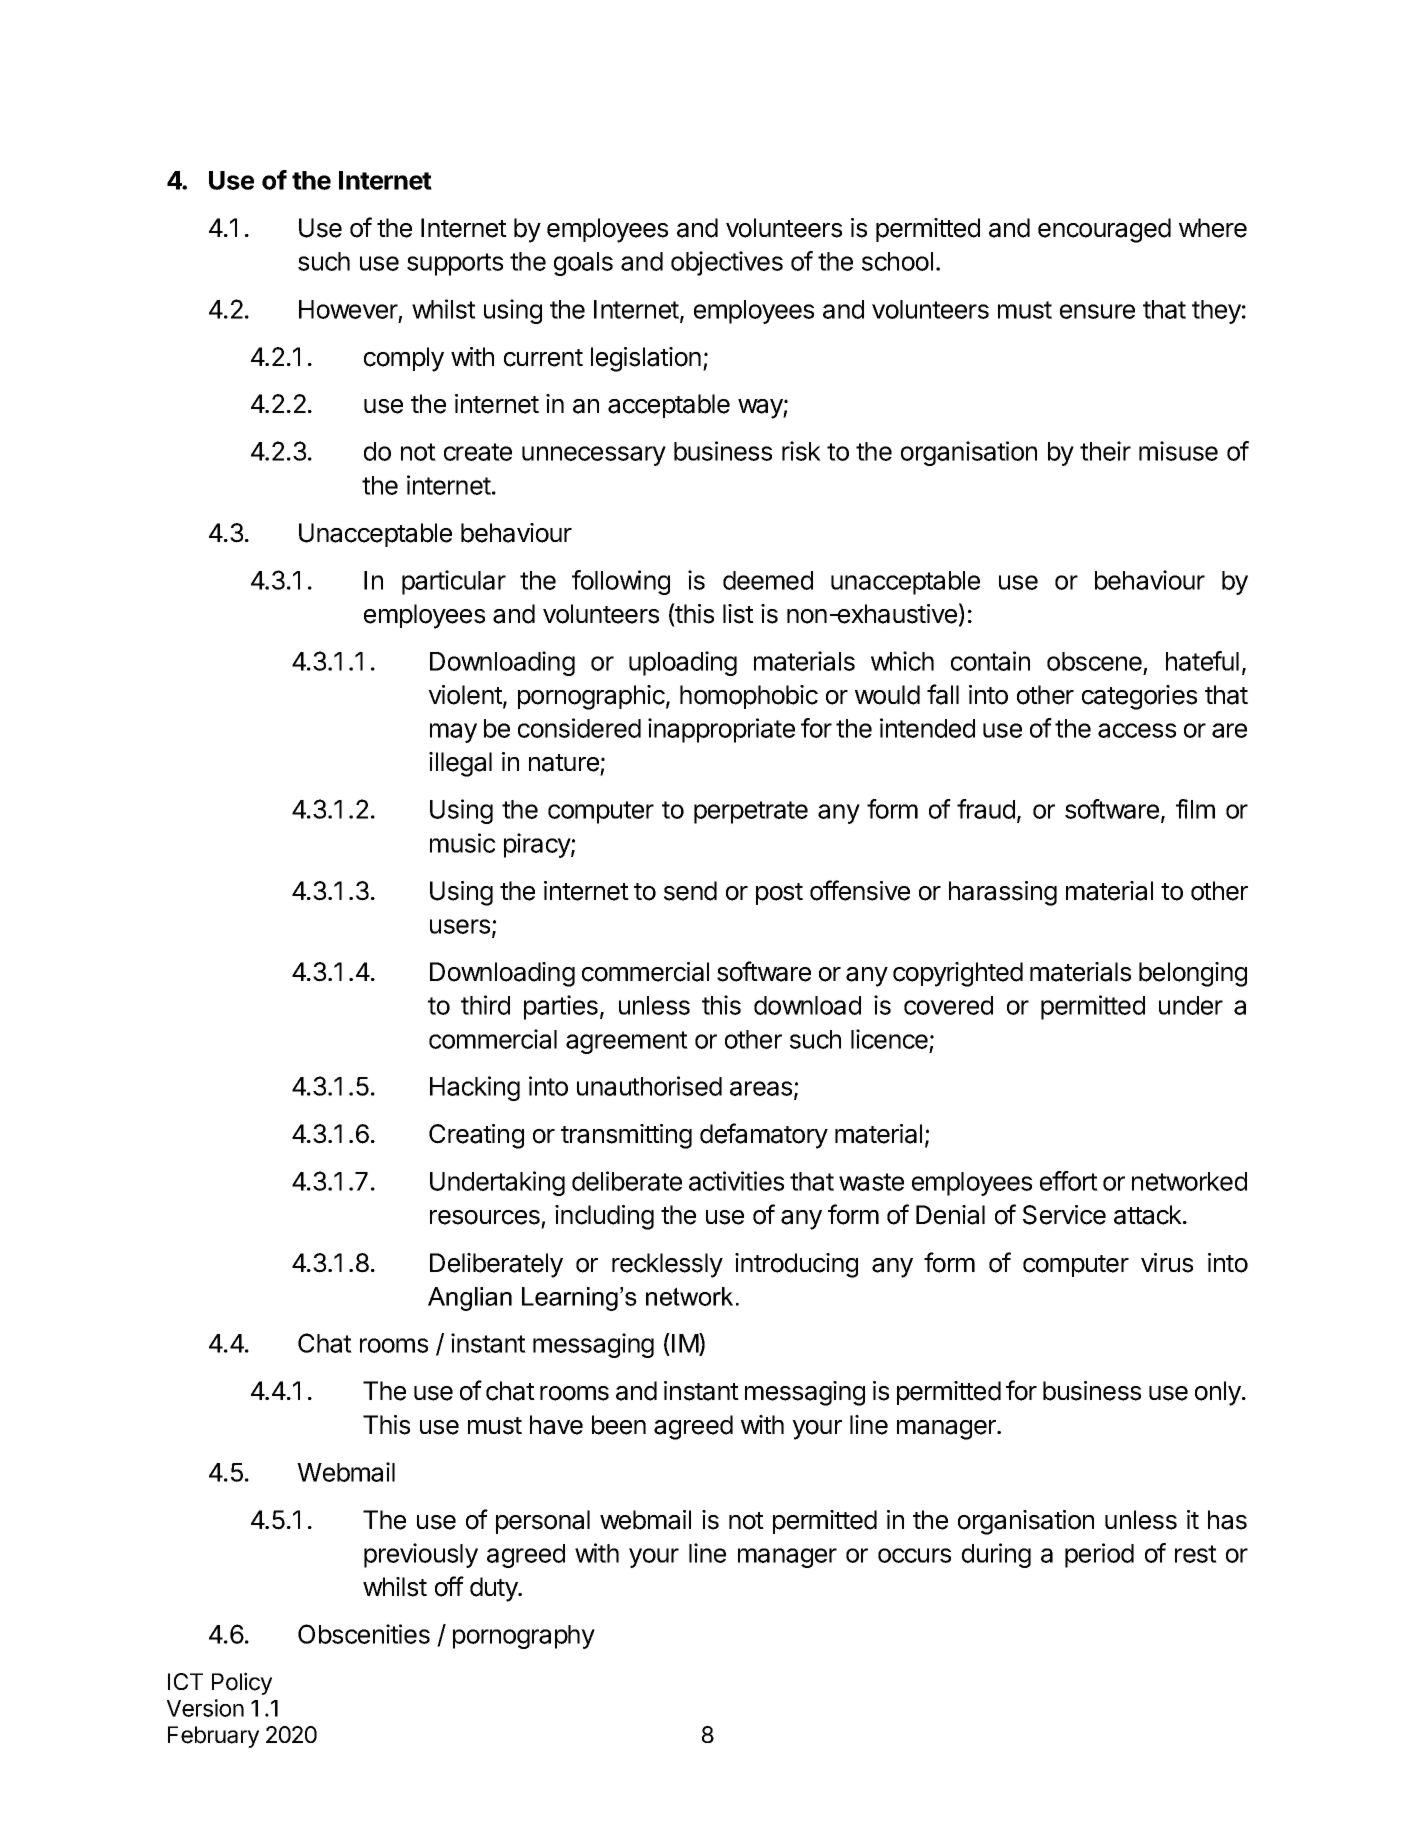  Describe the element at coordinates (455, 264) in the screenshot. I see `supports` at that location.
